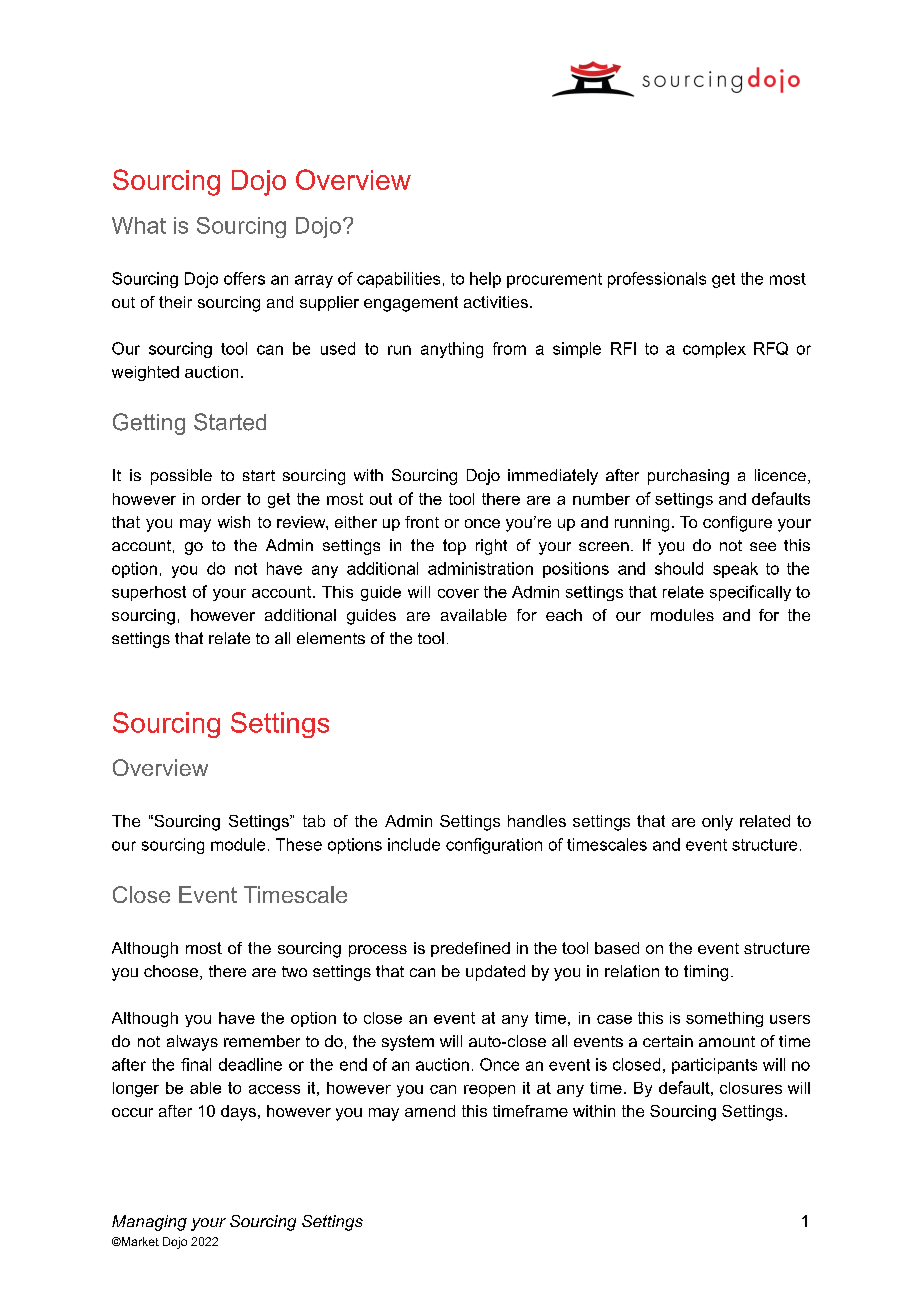 This image has width=924, height=1307. Describe the element at coordinates (244, 278) in the image. I see `offers` at that location.
